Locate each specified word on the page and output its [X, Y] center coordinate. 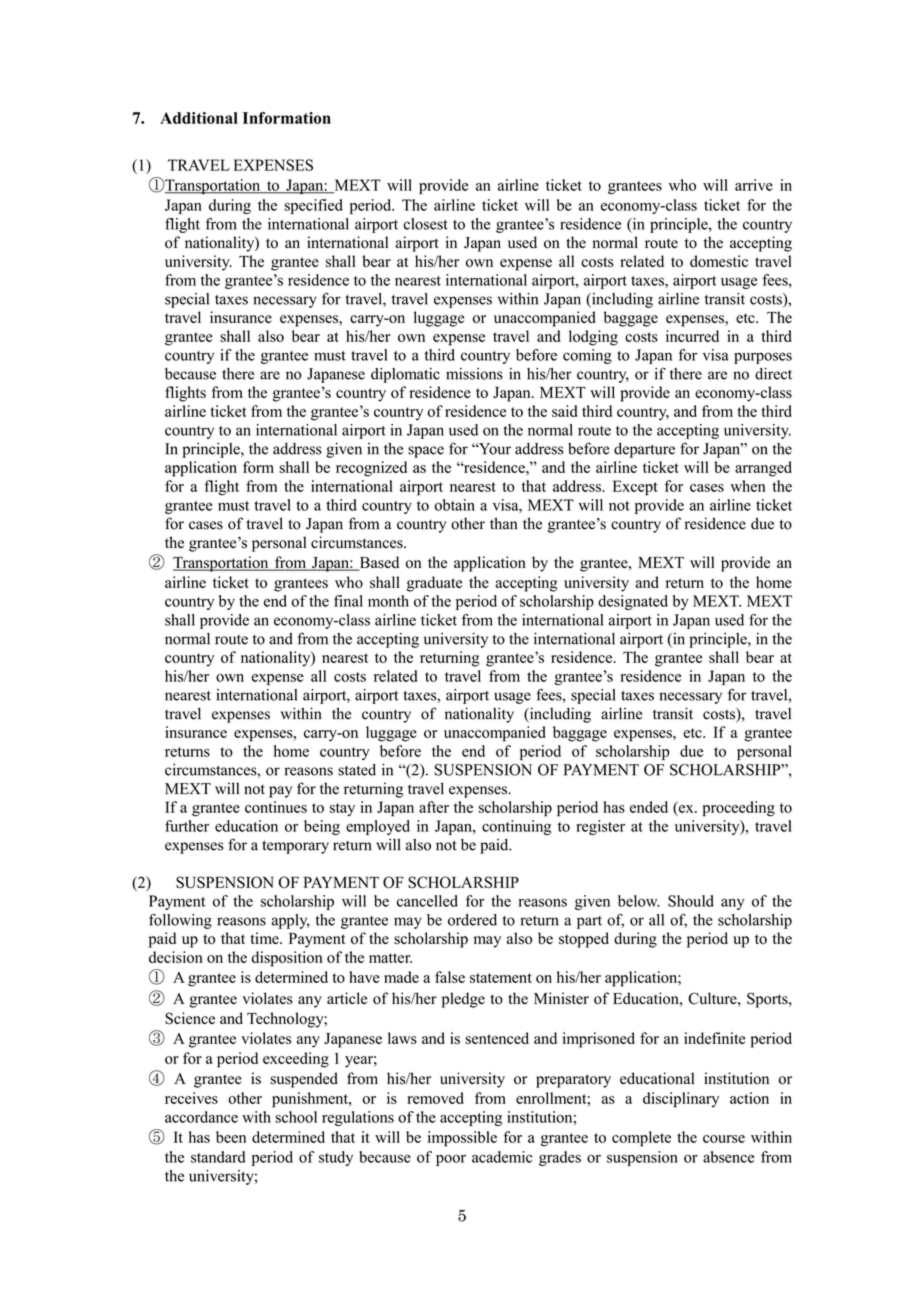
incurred [692, 336]
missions [474, 374]
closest [425, 224]
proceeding [739, 809]
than [503, 523]
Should [691, 901]
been [231, 1137]
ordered [472, 920]
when [748, 486]
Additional [199, 118]
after [434, 807]
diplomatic [405, 375]
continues [276, 807]
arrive [754, 185]
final [348, 601]
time [265, 938]
